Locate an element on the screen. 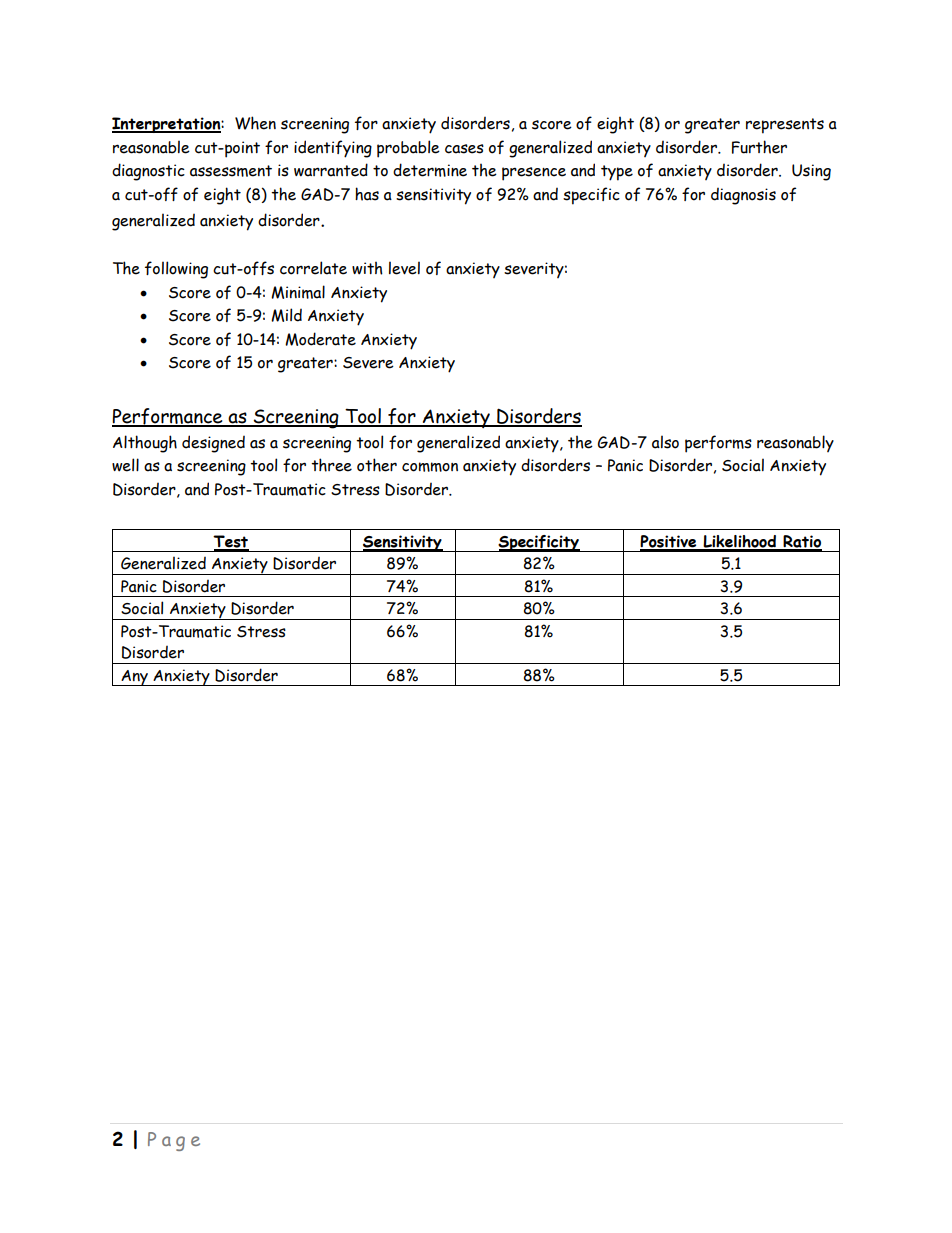 This screenshot has height=1233, width=952. performs is located at coordinates (718, 444).
